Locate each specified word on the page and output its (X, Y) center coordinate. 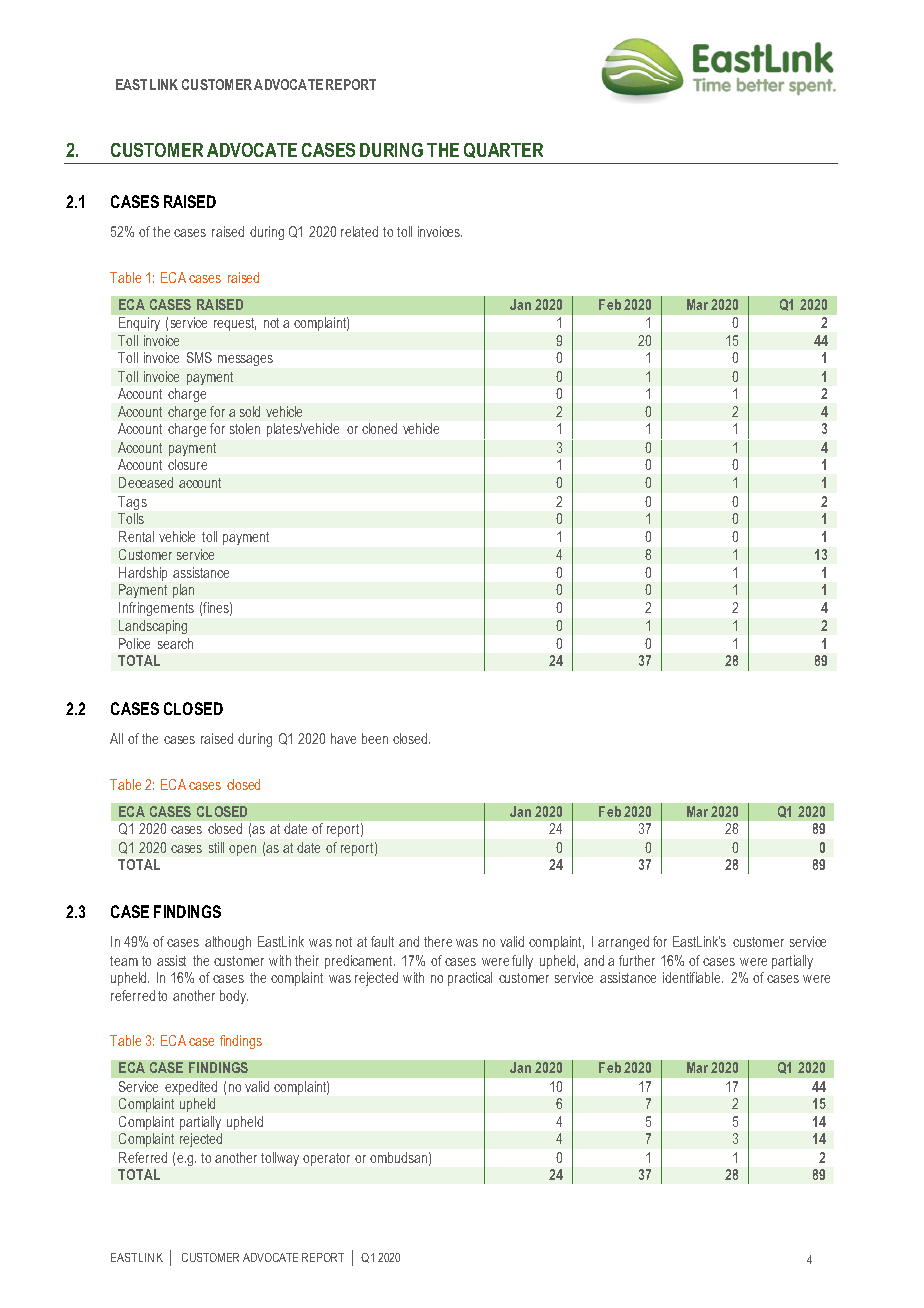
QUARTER (503, 150)
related (359, 231)
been (375, 738)
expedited (191, 1088)
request (235, 324)
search (175, 643)
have (343, 738)
